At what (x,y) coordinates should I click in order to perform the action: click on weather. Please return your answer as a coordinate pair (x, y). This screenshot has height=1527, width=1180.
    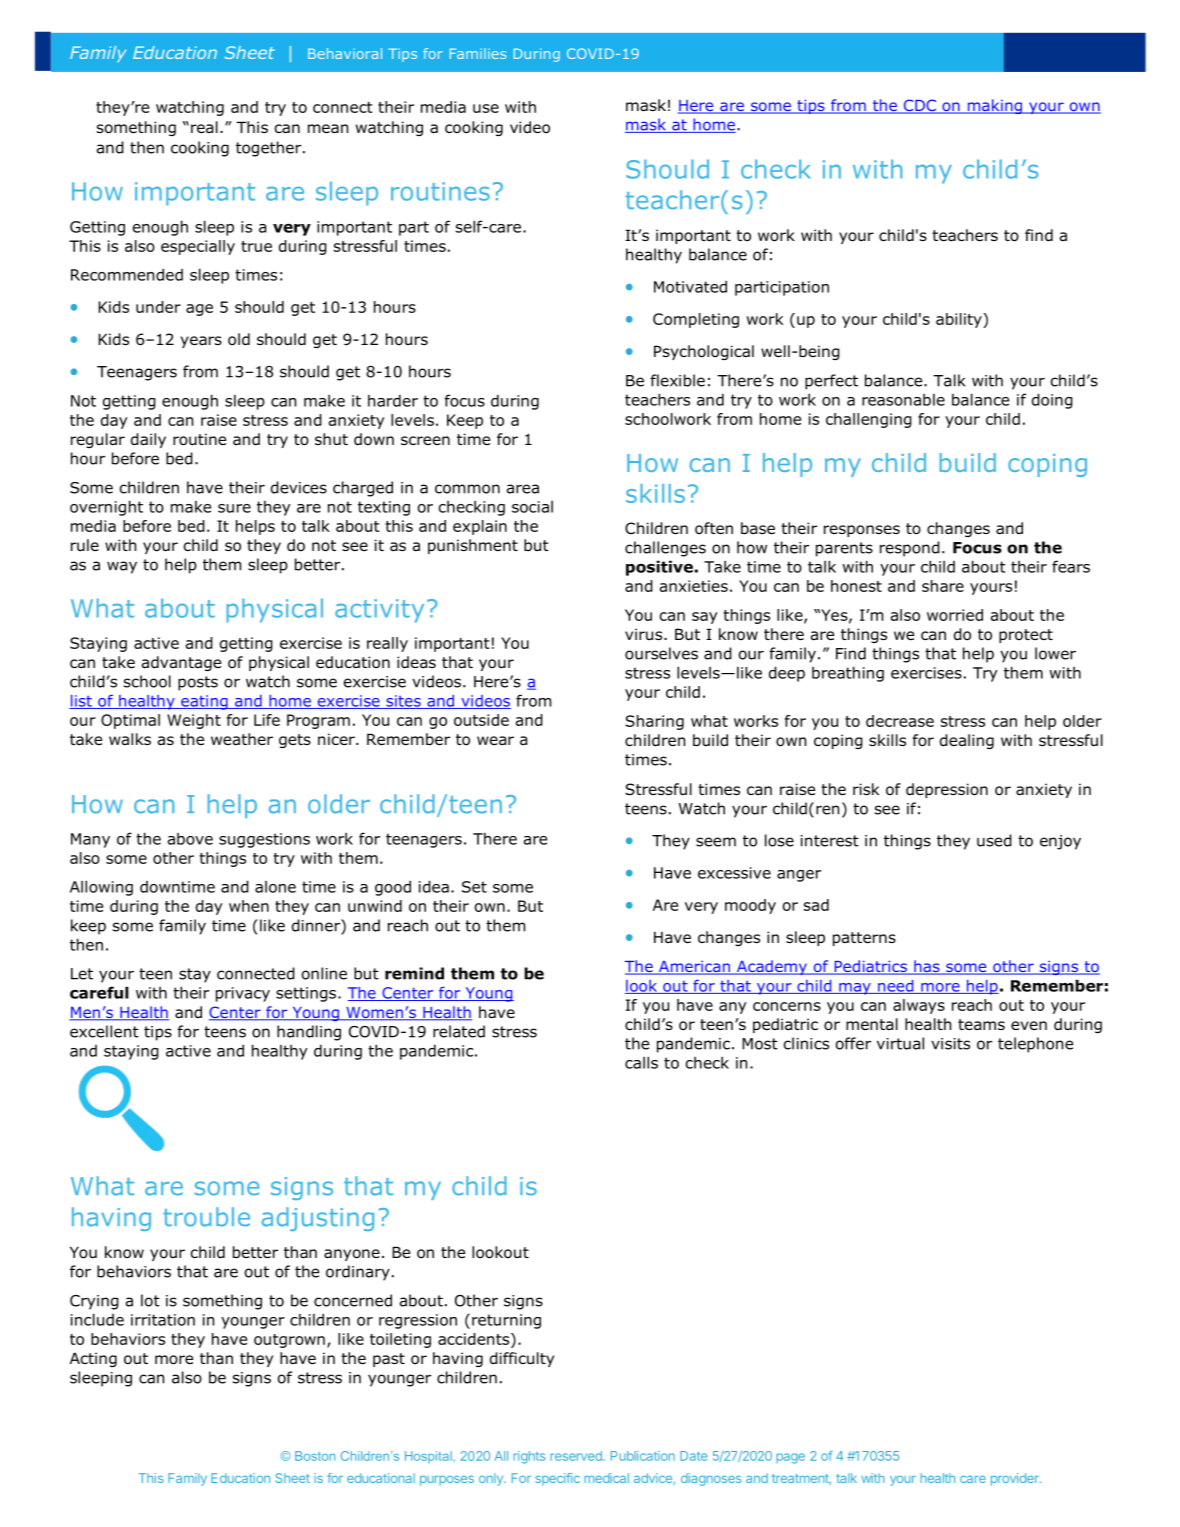
    Looking at the image, I should click on (242, 739).
